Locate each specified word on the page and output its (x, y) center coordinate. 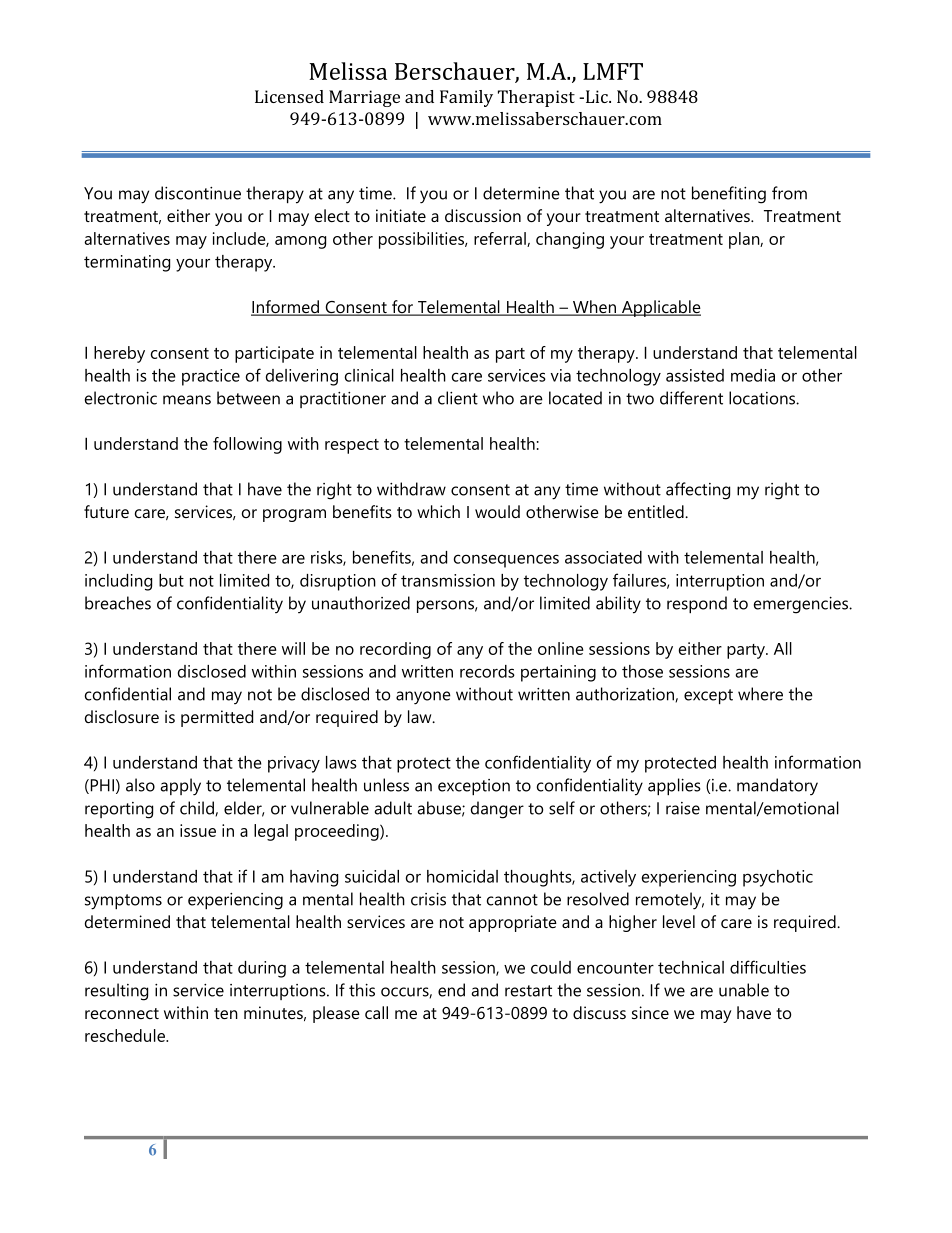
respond (697, 604)
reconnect (122, 1013)
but (171, 580)
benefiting (729, 195)
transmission (448, 580)
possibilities (422, 240)
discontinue (198, 193)
